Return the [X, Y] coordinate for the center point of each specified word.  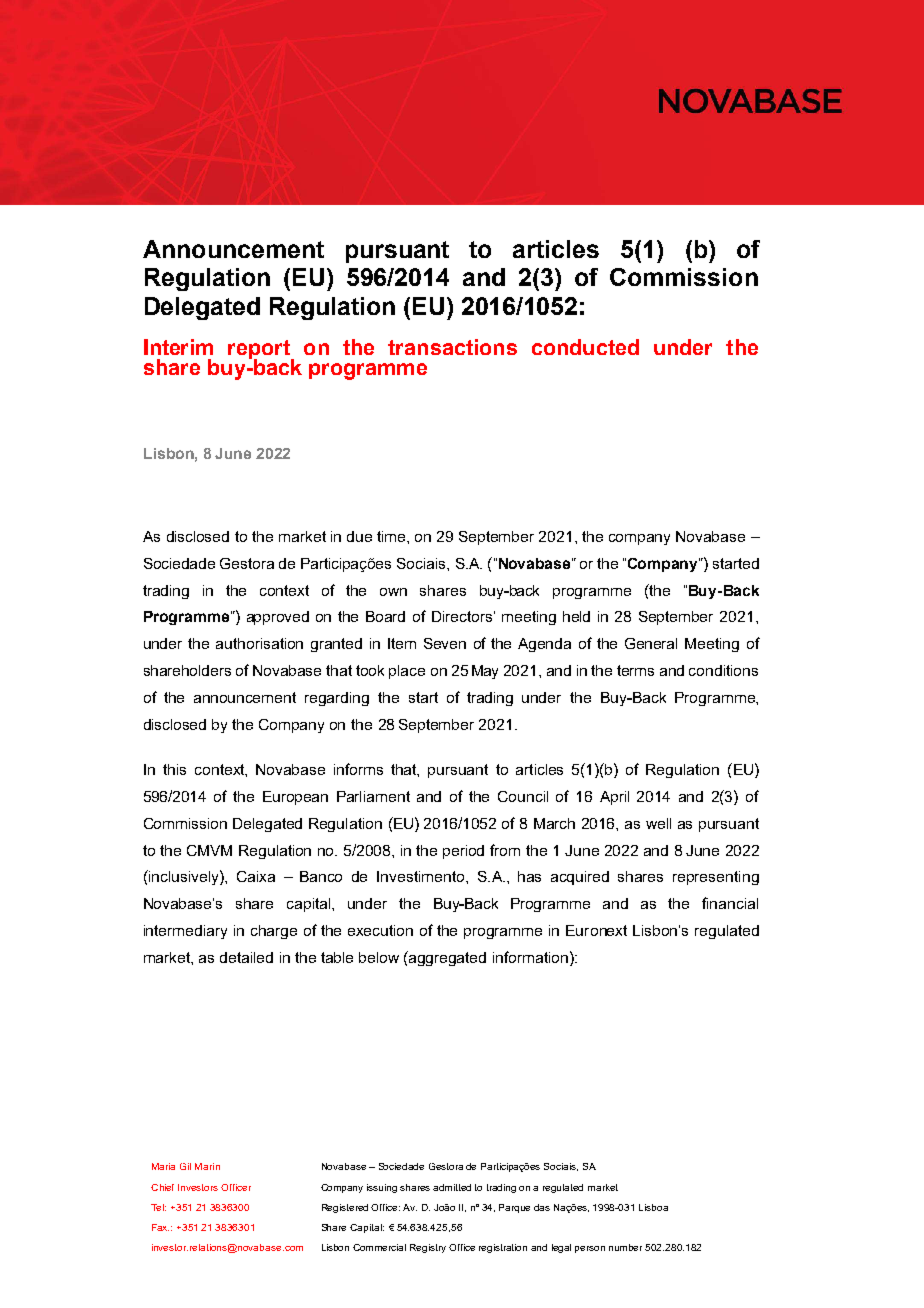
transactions [452, 347]
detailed [246, 957]
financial [730, 903]
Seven [445, 643]
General [651, 643]
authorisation [259, 643]
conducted [585, 347]
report [260, 350]
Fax [160, 1227]
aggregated [446, 958]
